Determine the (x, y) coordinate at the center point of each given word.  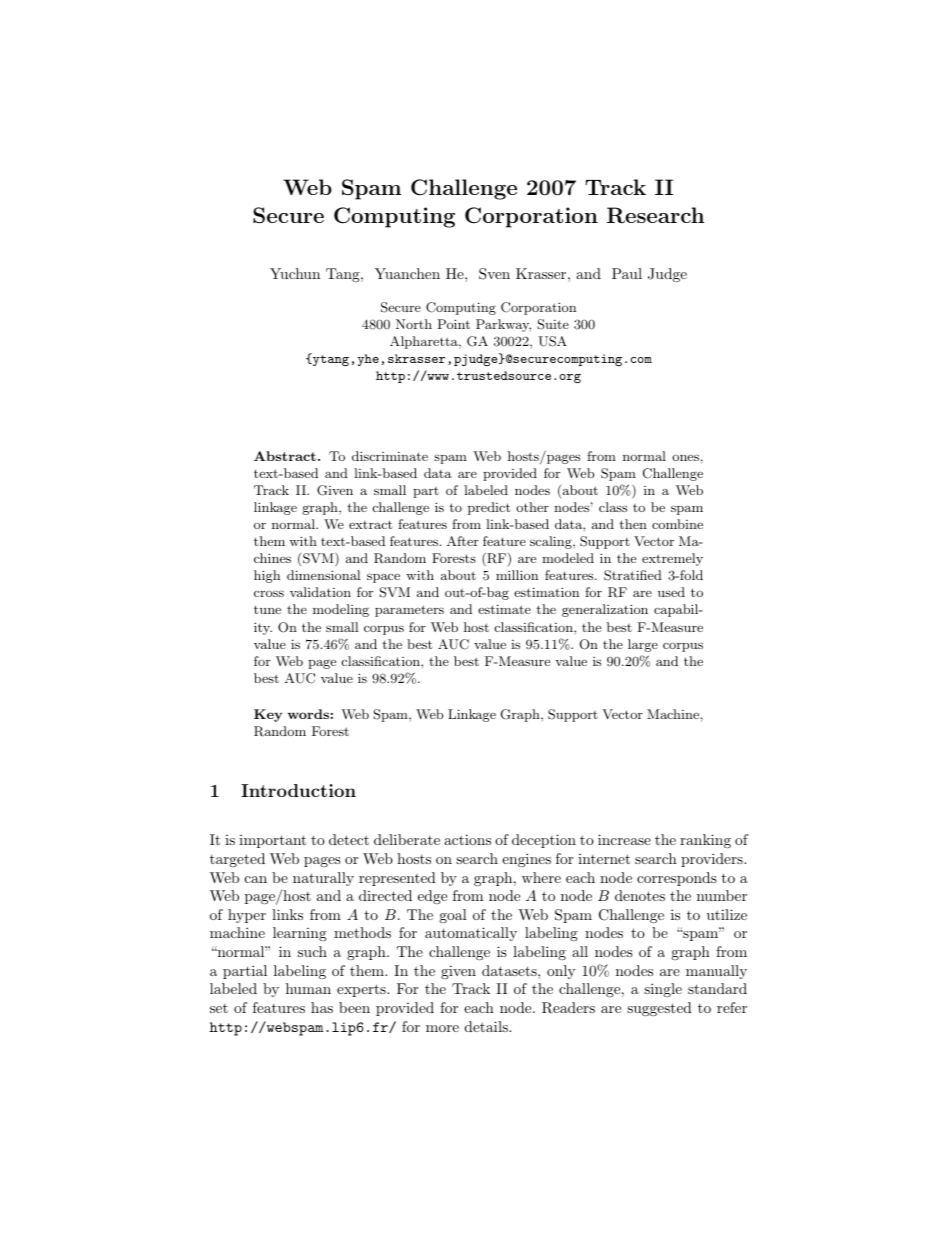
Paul (627, 273)
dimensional (323, 575)
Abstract (285, 456)
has (322, 1007)
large (643, 645)
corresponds (677, 879)
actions (467, 839)
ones (685, 457)
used (671, 592)
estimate (504, 609)
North (414, 324)
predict (489, 508)
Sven (494, 274)
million (517, 575)
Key (268, 715)
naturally (323, 879)
